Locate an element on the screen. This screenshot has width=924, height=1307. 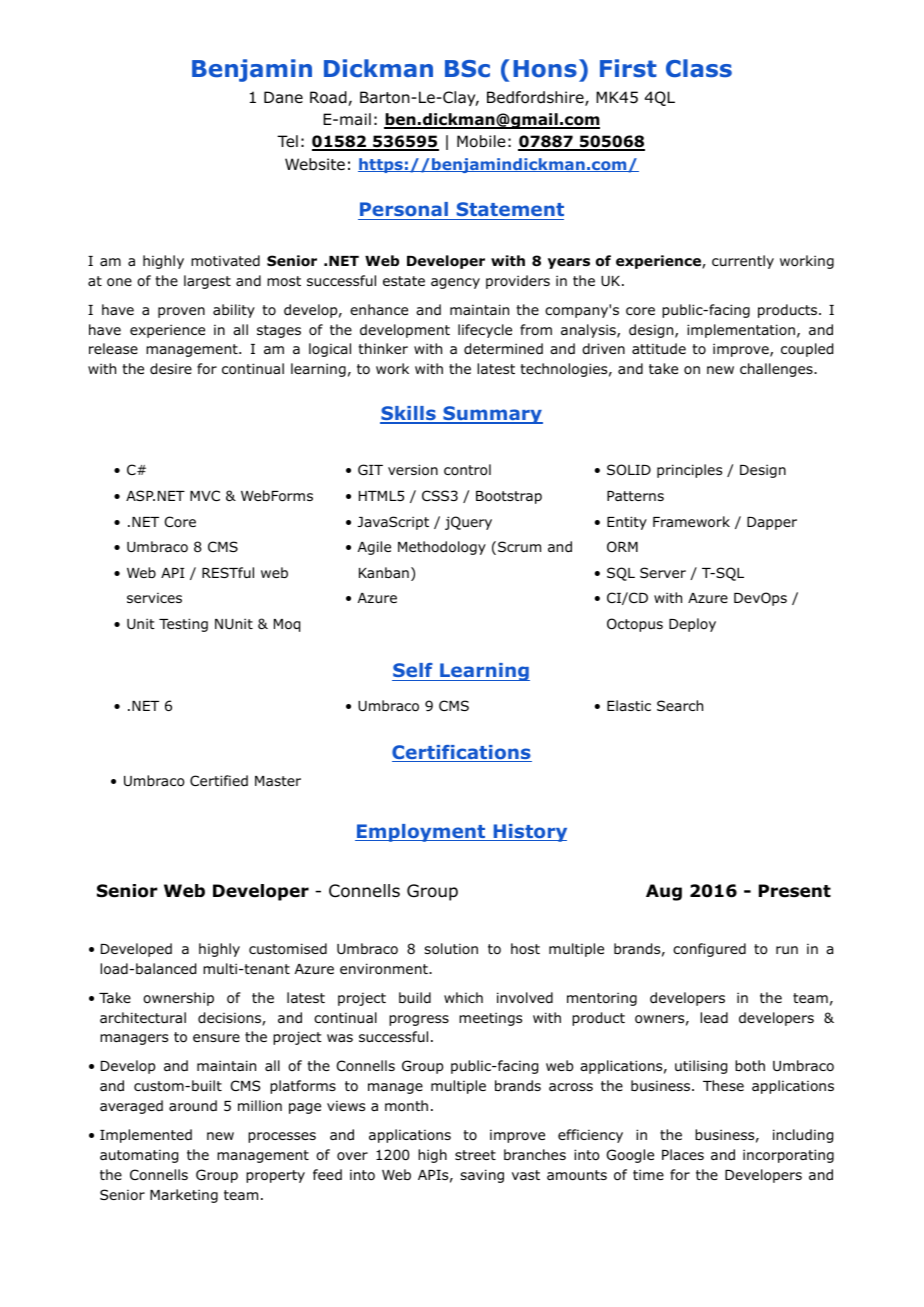
Self is located at coordinates (413, 672).
